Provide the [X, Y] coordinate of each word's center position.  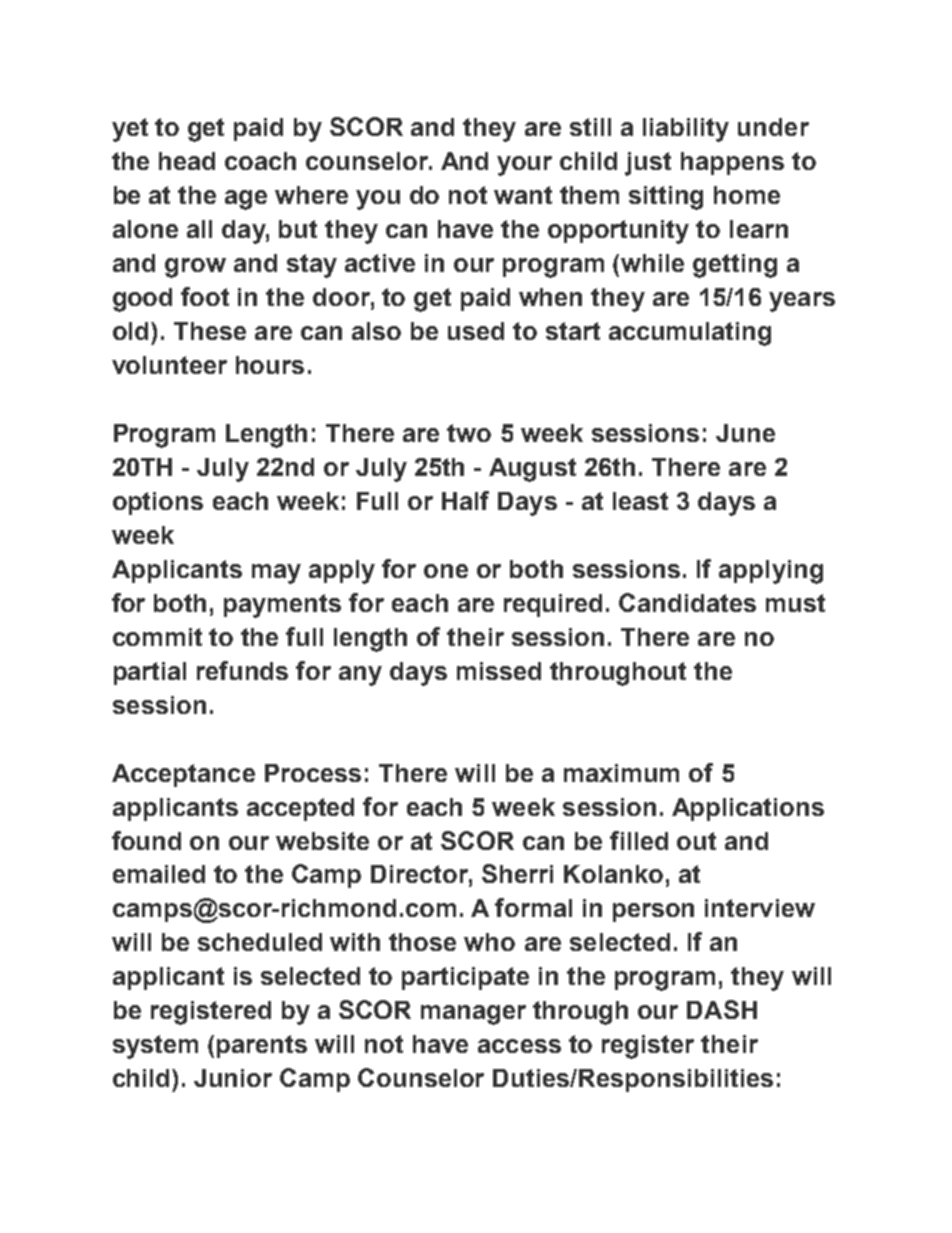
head [187, 161]
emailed [159, 874]
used [476, 331]
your [524, 166]
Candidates [687, 602]
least [640, 501]
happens [732, 163]
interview [760, 908]
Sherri [517, 873]
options [158, 503]
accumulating [690, 334]
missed [499, 671]
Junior [233, 1078]
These [210, 331]
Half [465, 500]
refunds [242, 670]
